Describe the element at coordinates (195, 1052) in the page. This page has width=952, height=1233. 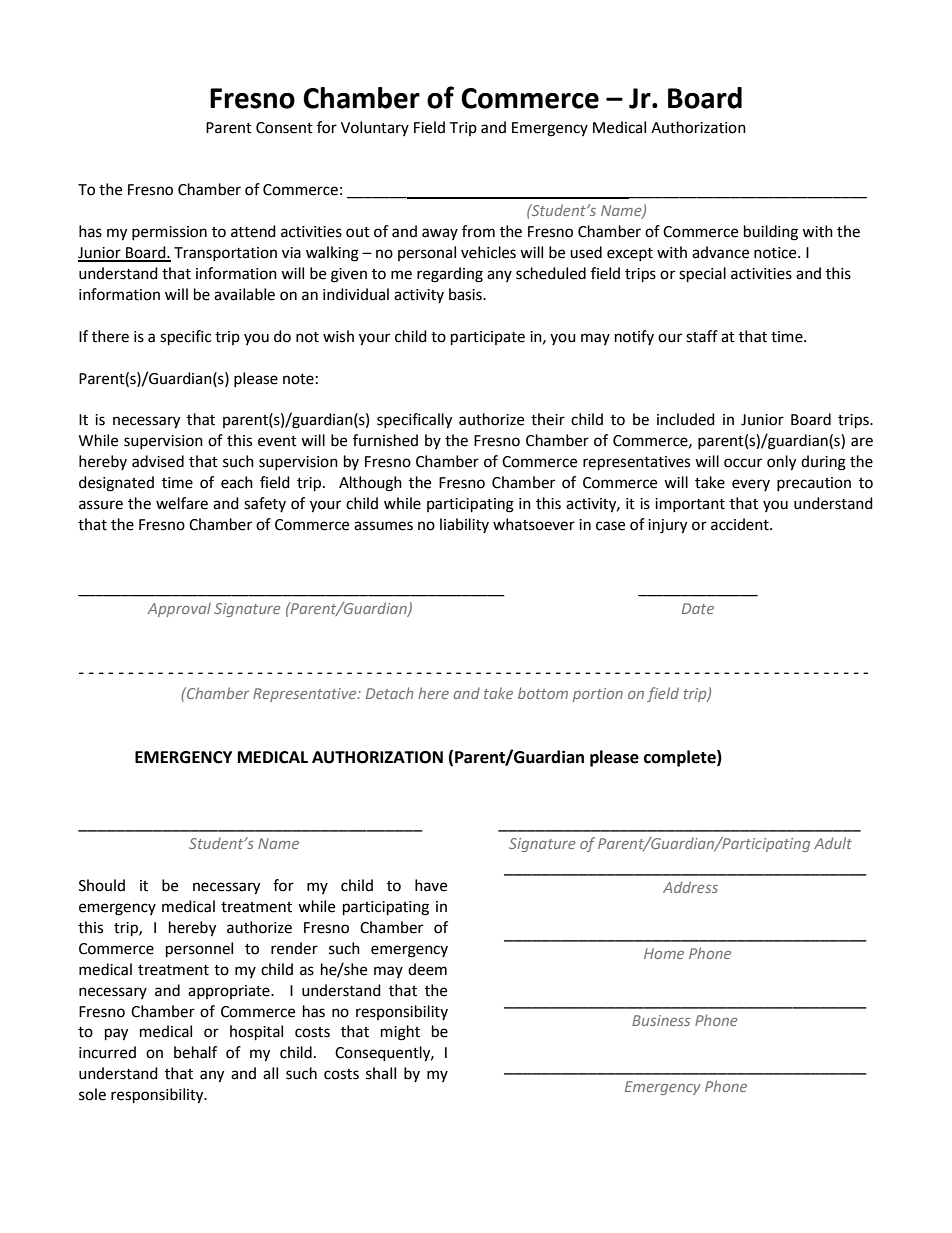
I see `behalf` at that location.
